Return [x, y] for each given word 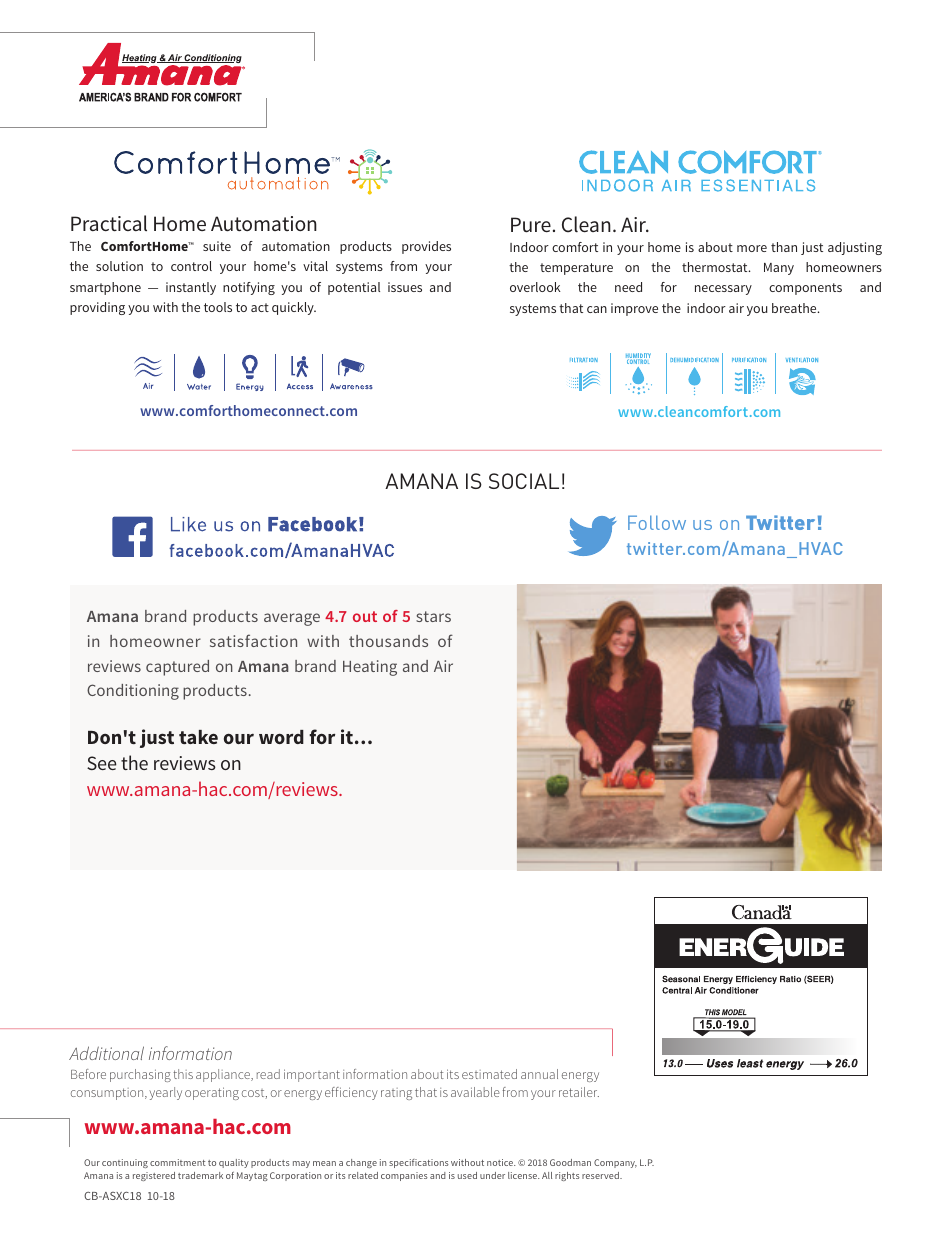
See [102, 763]
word [281, 737]
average [292, 619]
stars [433, 616]
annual [539, 1074]
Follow [657, 522]
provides [426, 247]
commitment [178, 1162]
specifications [419, 1163]
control [191, 266]
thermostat [716, 267]
